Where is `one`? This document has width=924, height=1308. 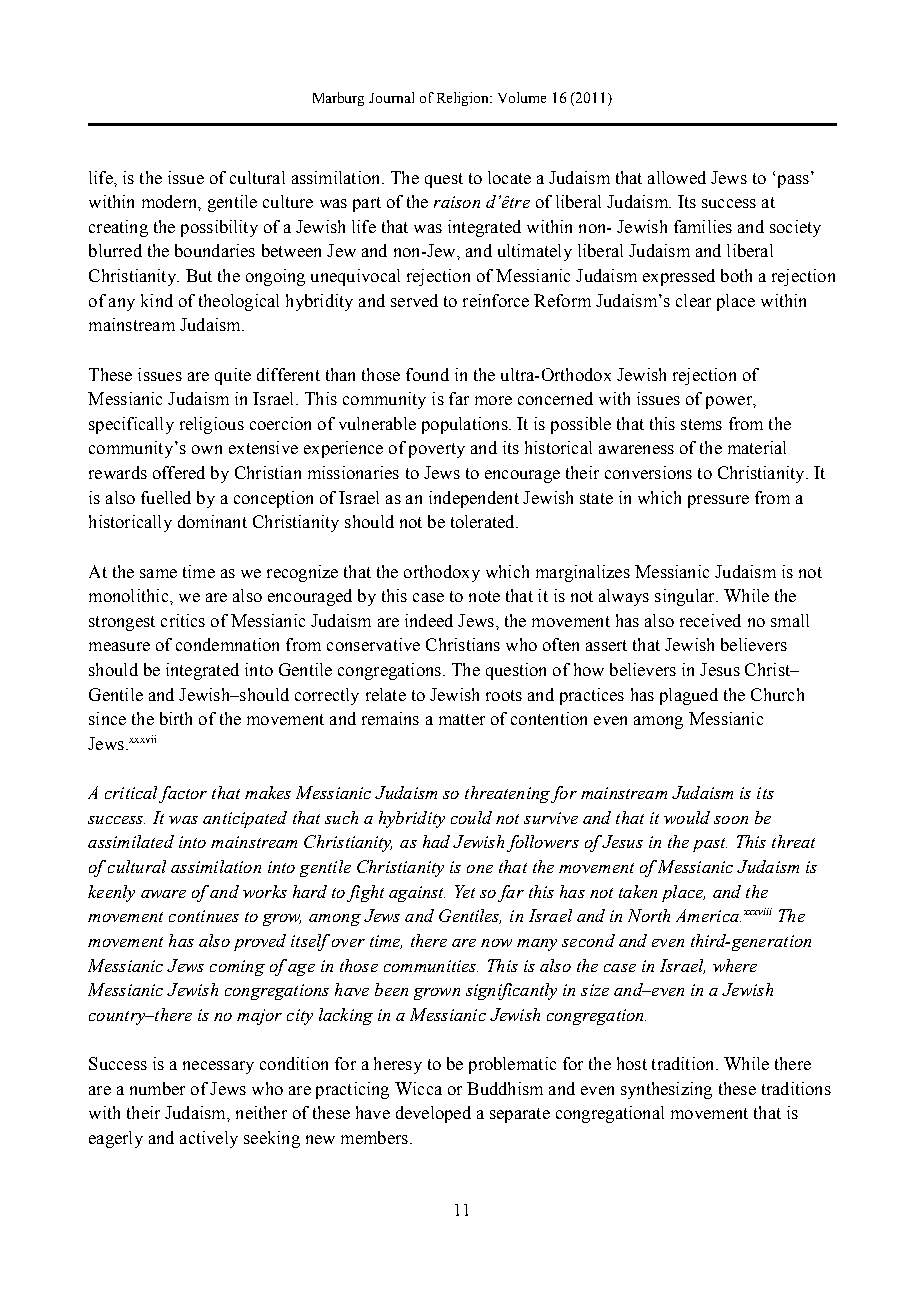 one is located at coordinates (480, 869).
